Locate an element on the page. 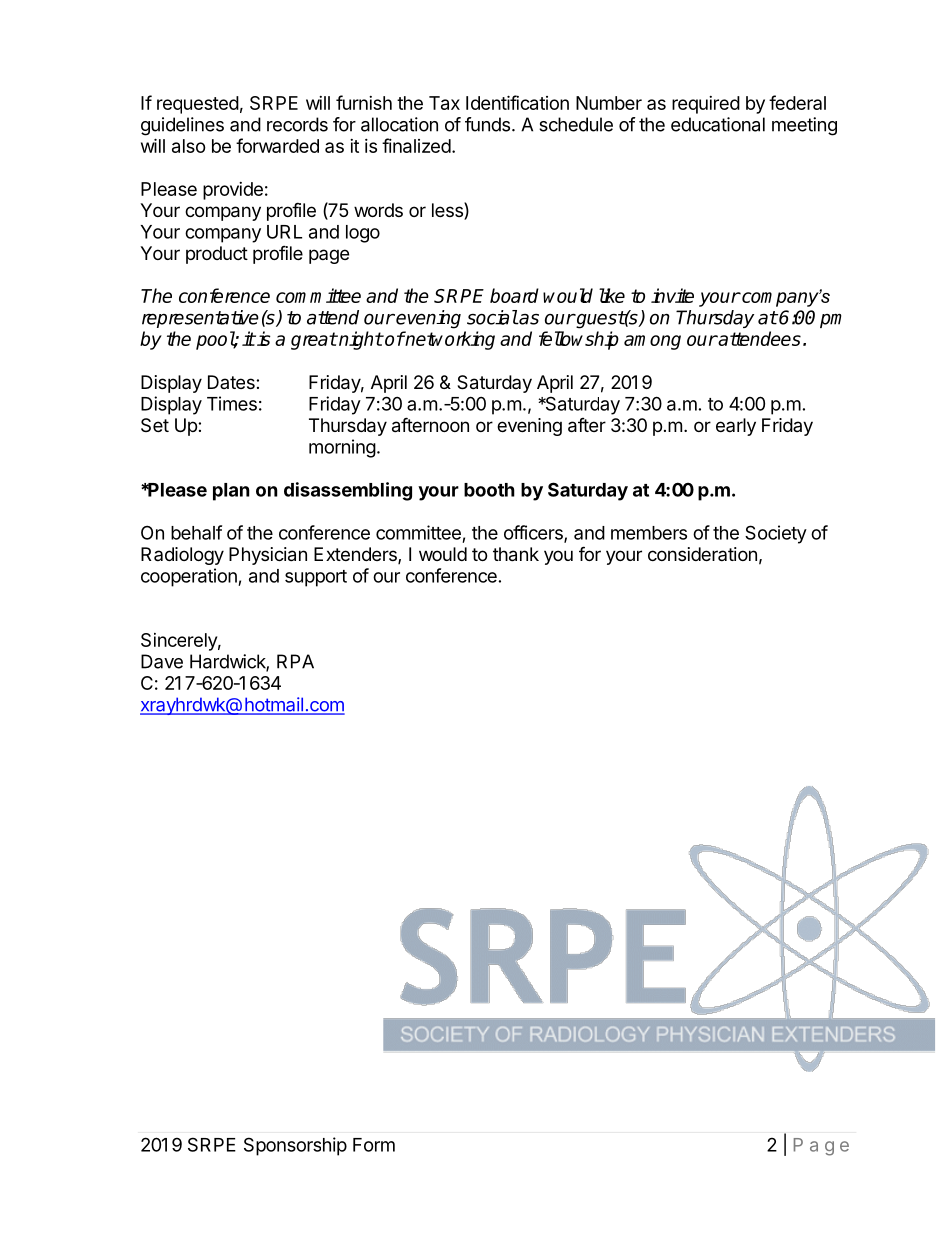 This page has width=952, height=1233. social is located at coordinates (492, 317).
